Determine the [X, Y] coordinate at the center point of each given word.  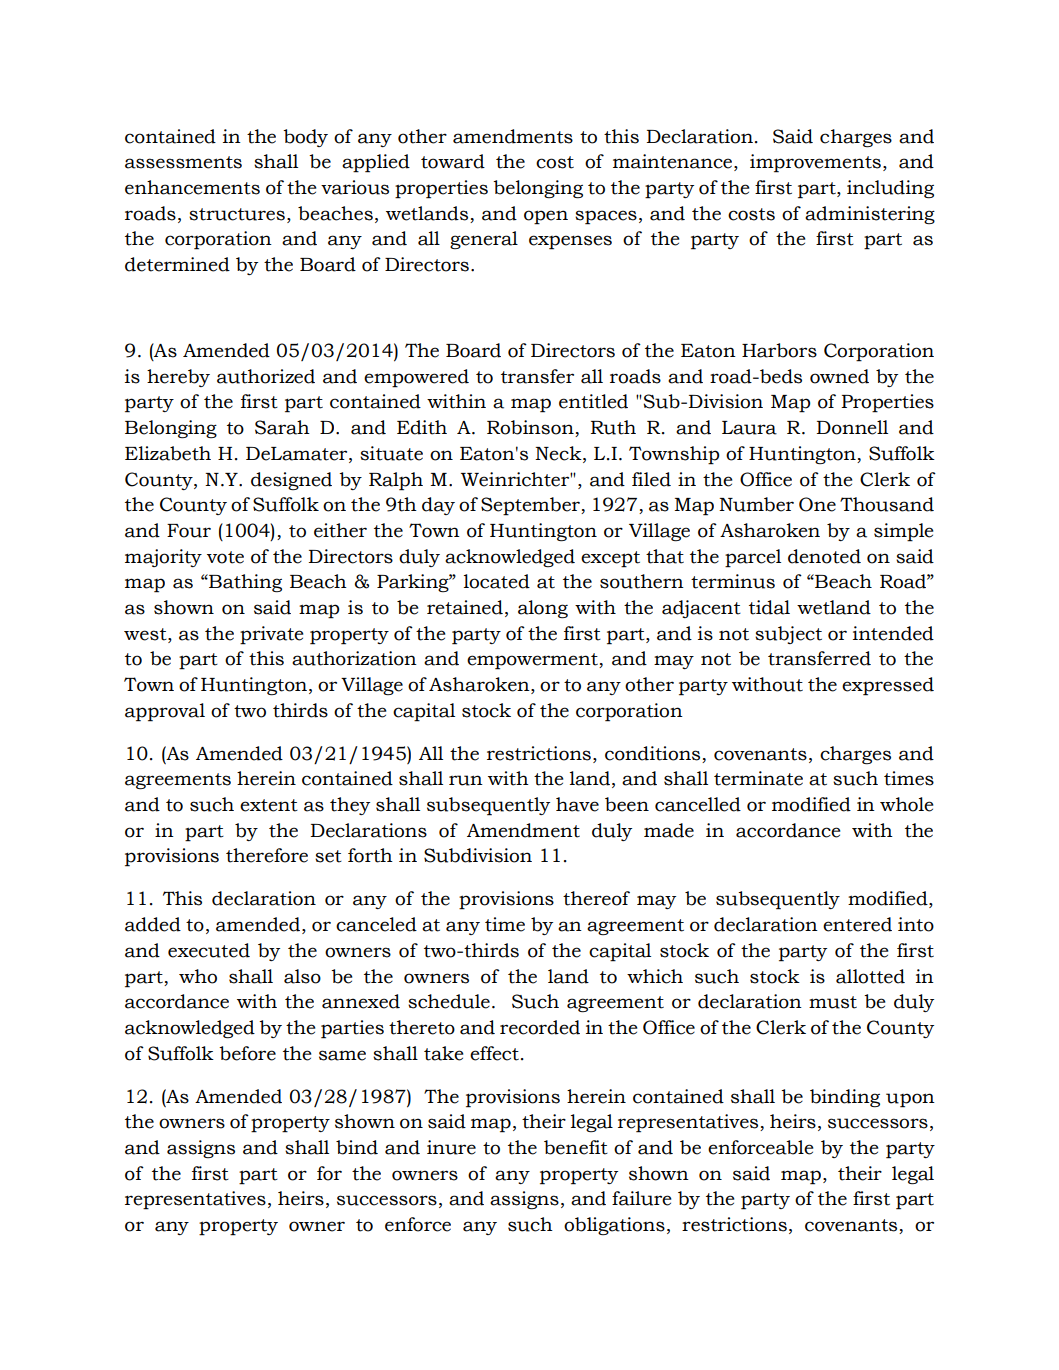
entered [857, 924]
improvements [815, 163]
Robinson [531, 428]
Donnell [852, 427]
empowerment [533, 661]
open [546, 217]
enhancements [192, 187]
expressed [888, 686]
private [271, 635]
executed [209, 950]
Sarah [282, 427]
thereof [596, 898]
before [247, 1053]
